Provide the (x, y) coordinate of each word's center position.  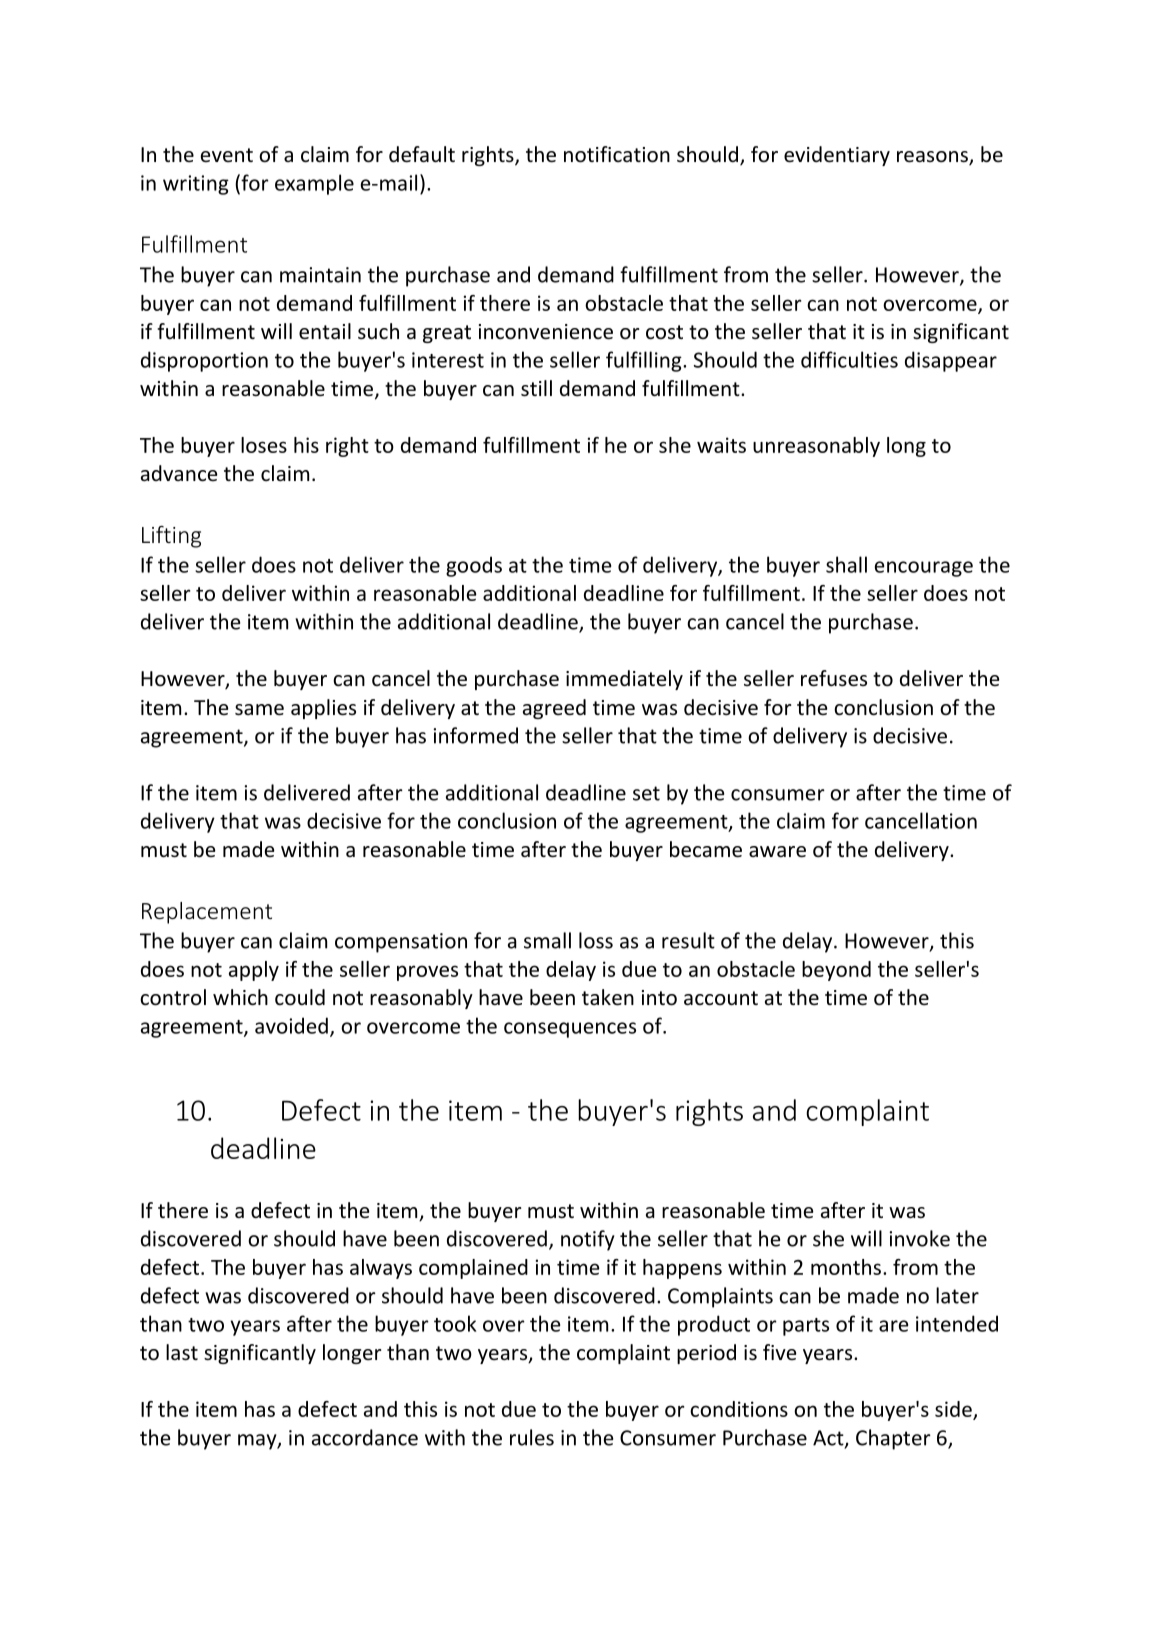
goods (474, 566)
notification (617, 154)
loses (264, 445)
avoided (291, 1025)
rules (532, 1437)
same (259, 710)
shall (846, 564)
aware (777, 852)
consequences (570, 1030)
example (314, 184)
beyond (836, 971)
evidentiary (837, 156)
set (646, 793)
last (182, 1352)
